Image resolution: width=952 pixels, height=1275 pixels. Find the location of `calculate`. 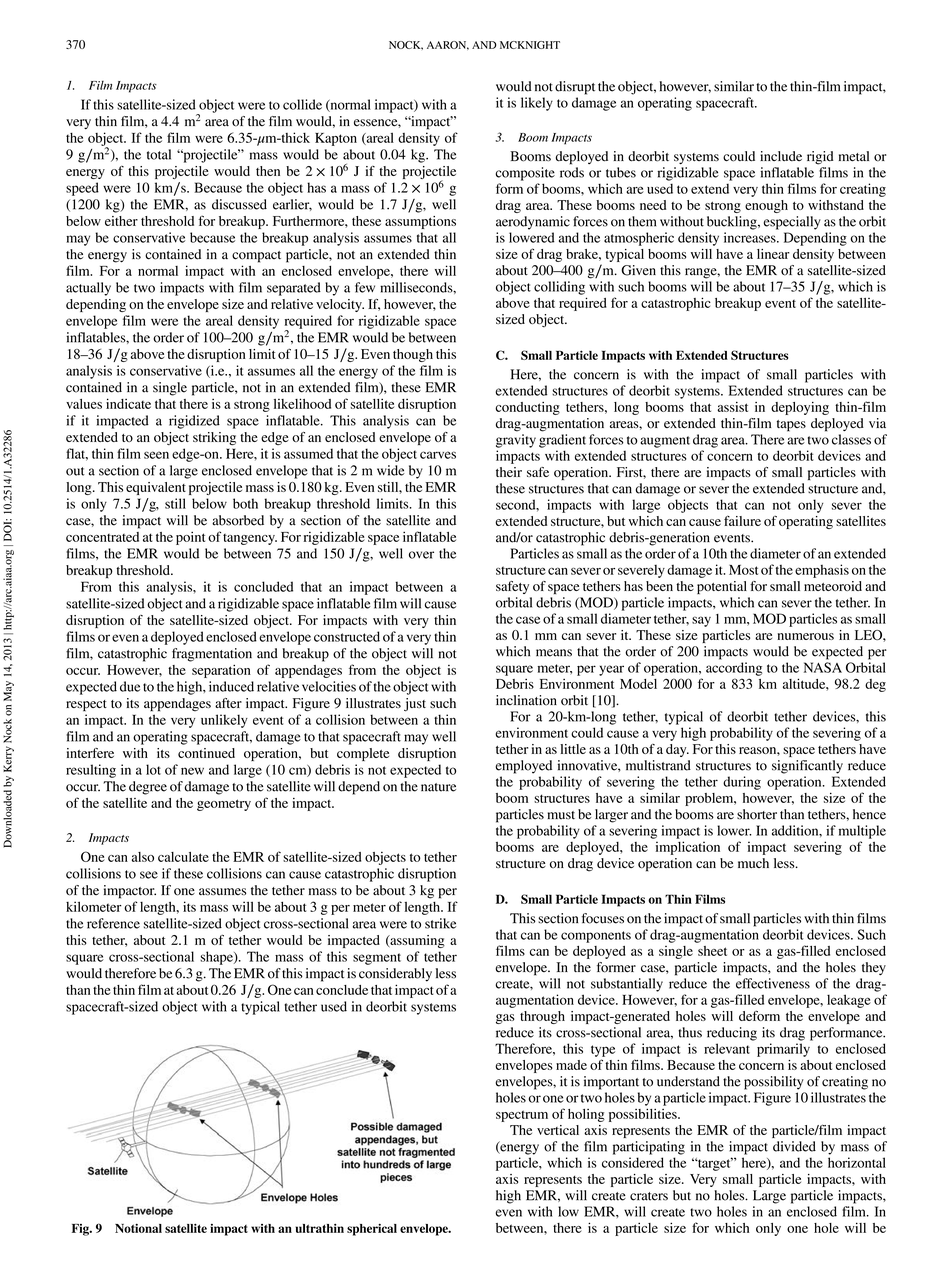

calculate is located at coordinates (183, 857).
